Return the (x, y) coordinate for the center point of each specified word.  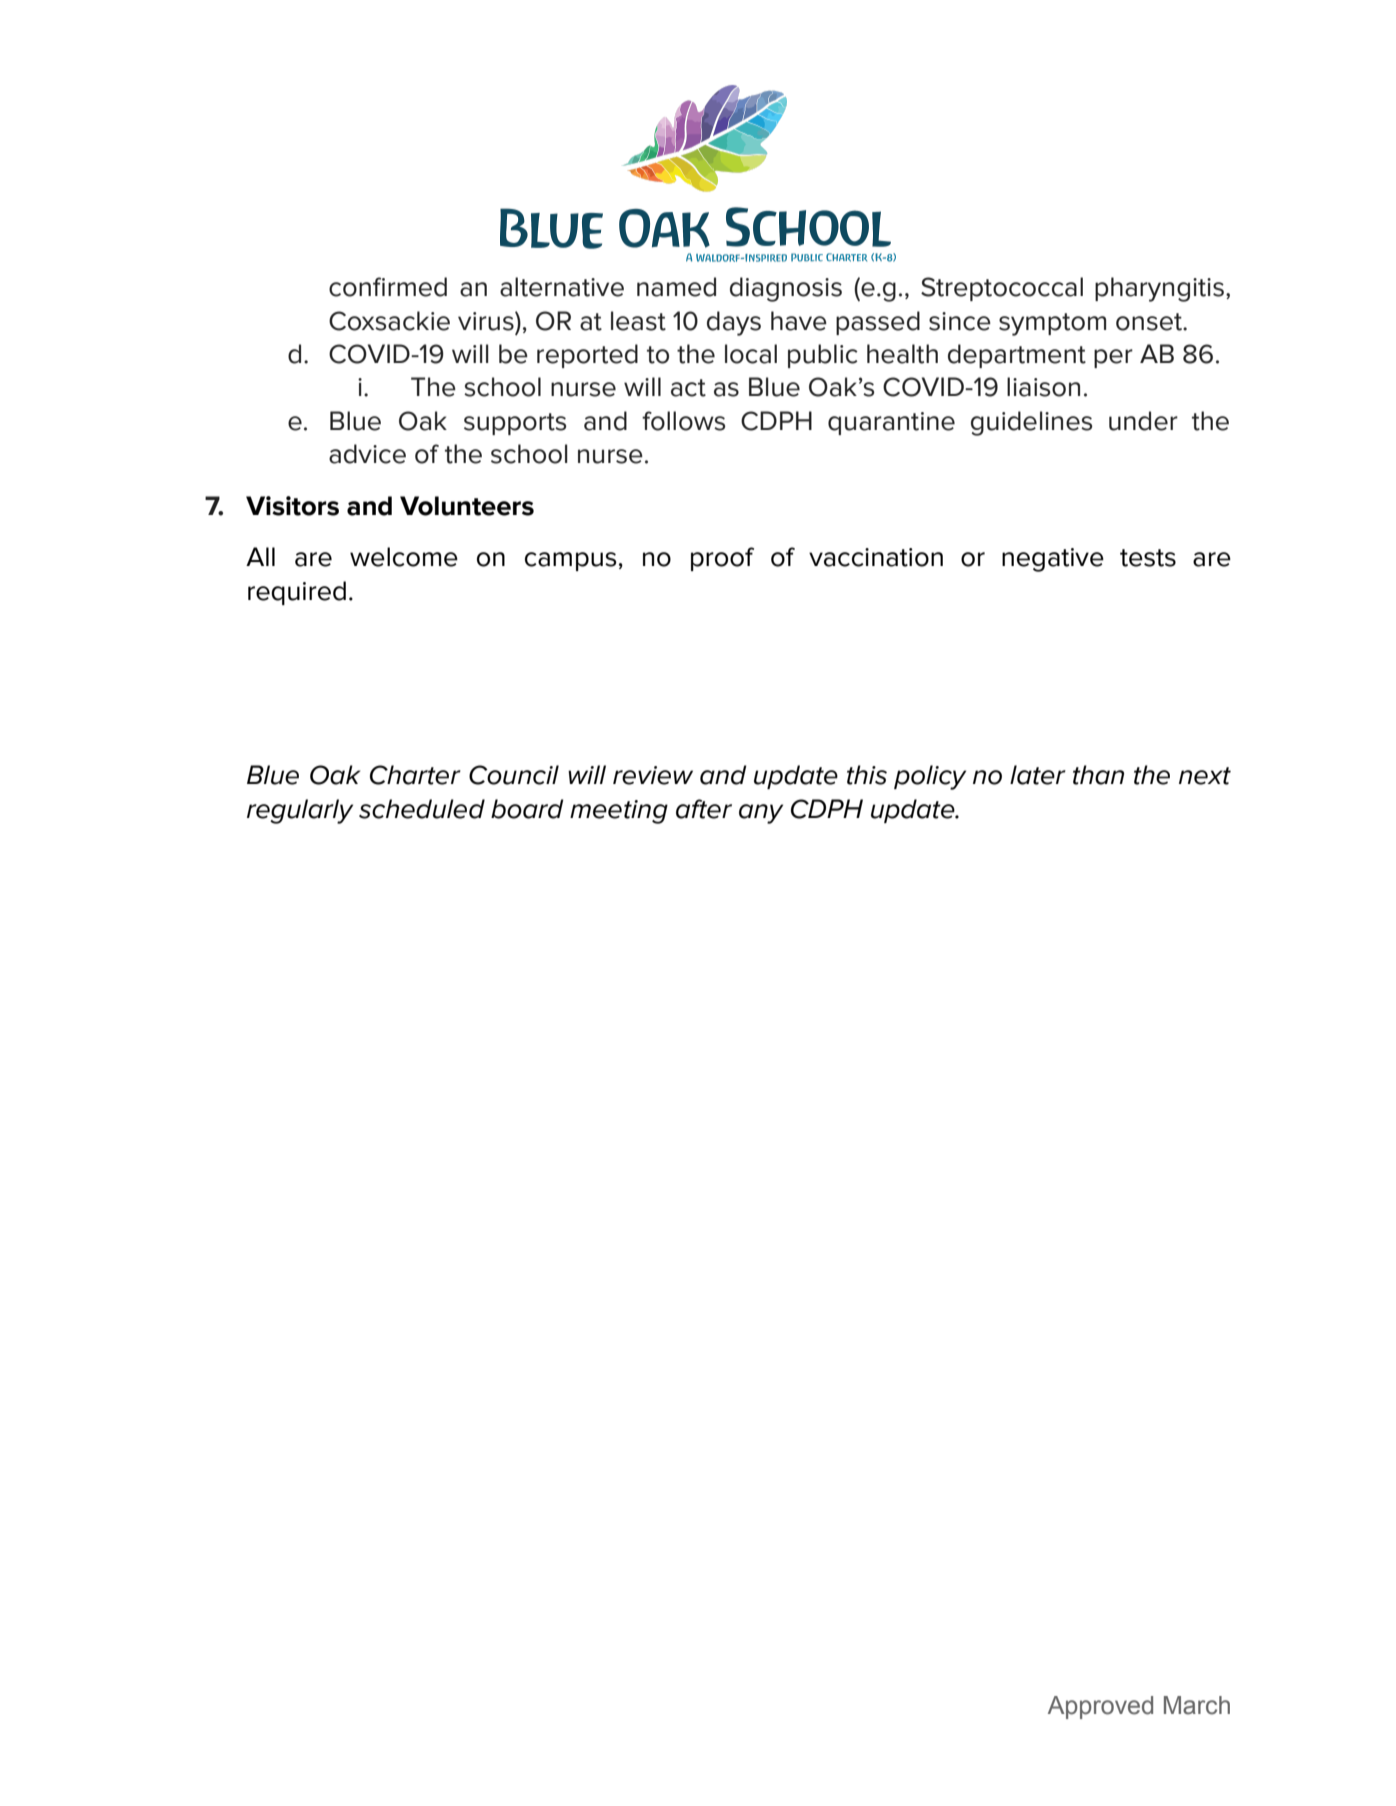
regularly (300, 811)
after (704, 809)
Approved (1100, 1707)
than (1098, 775)
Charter (415, 775)
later (1038, 775)
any (761, 814)
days (734, 323)
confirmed (388, 287)
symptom (1052, 324)
